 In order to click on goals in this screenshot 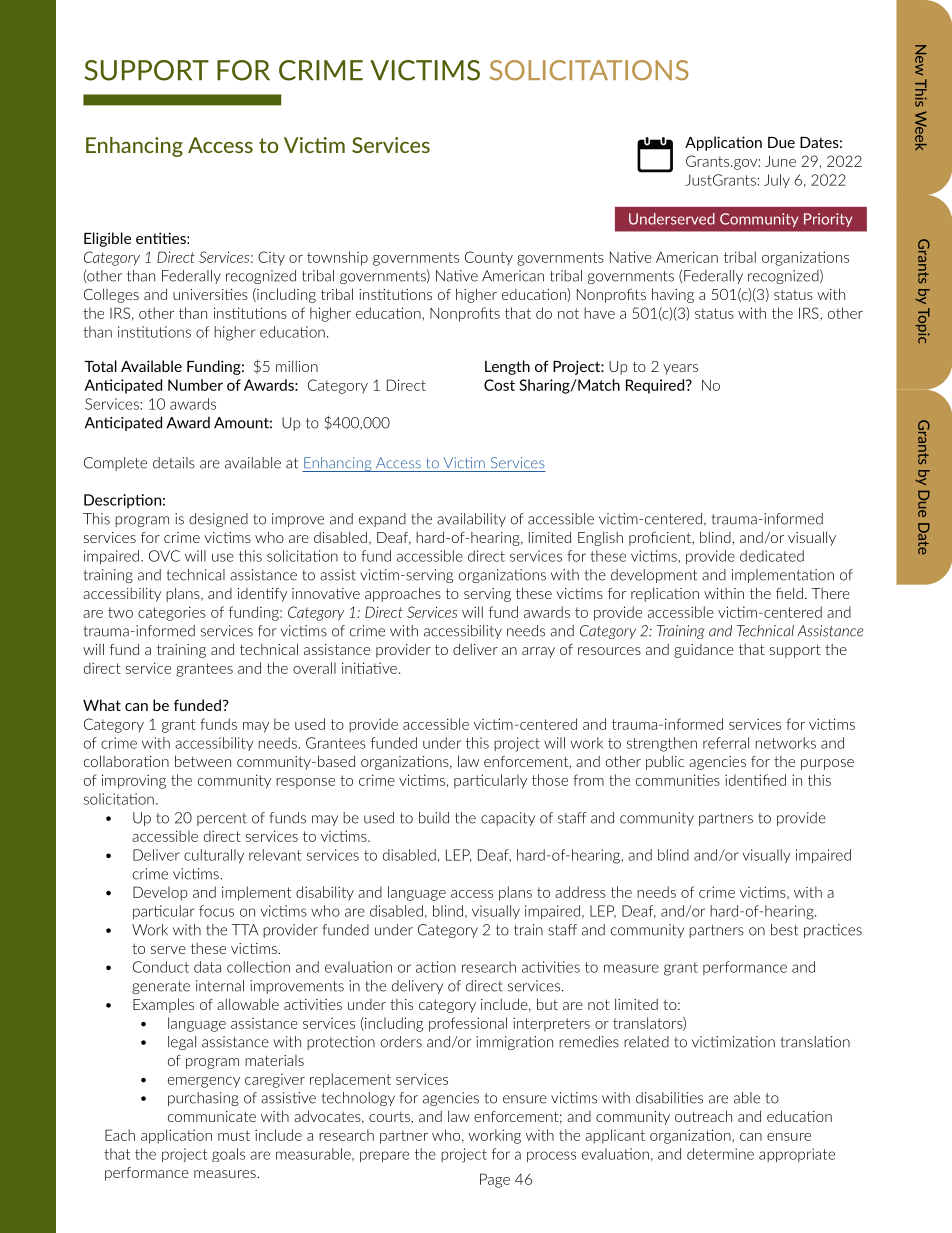, I will do `click(228, 1155)`.
